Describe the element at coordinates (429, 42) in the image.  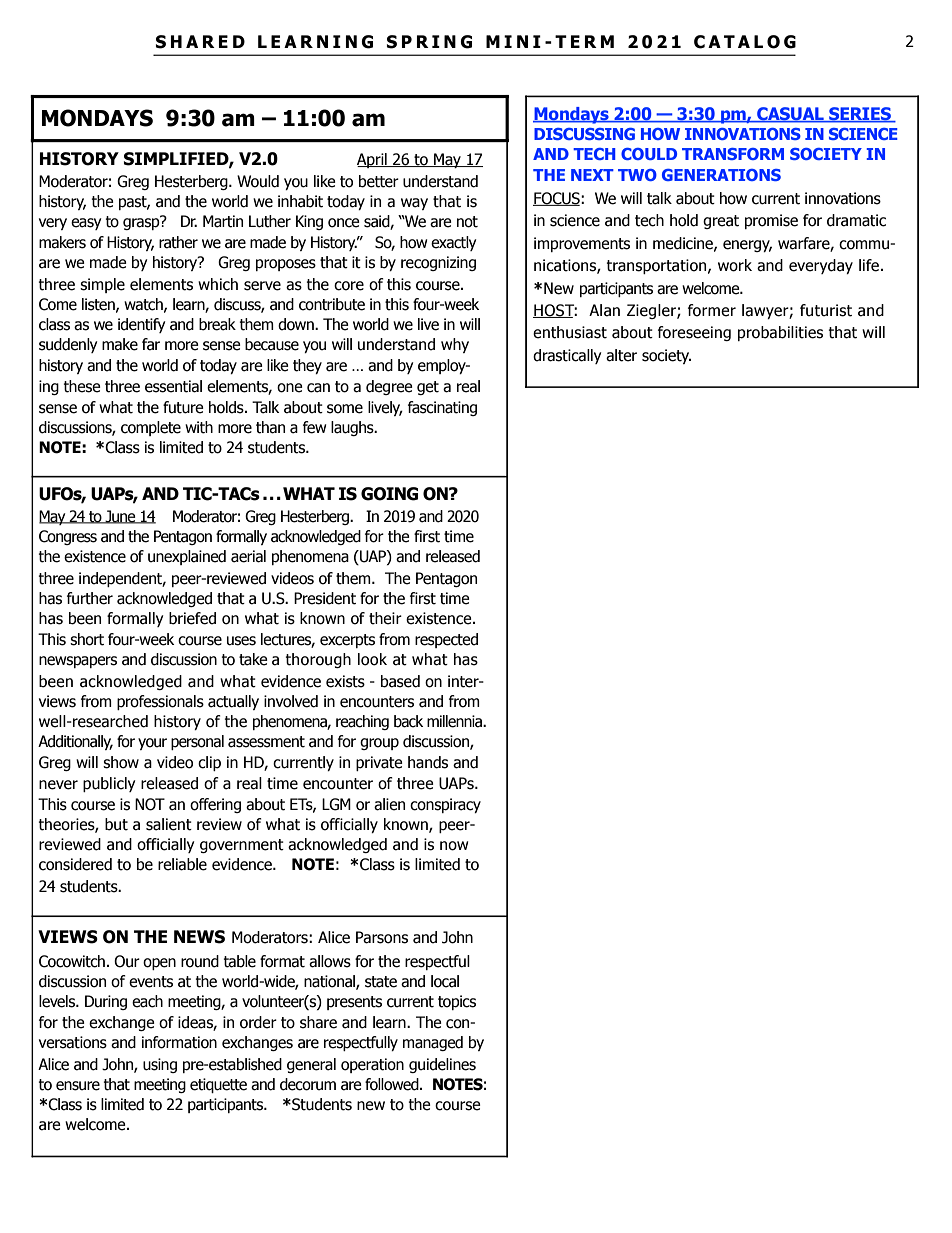
I see `SPRING` at that location.
